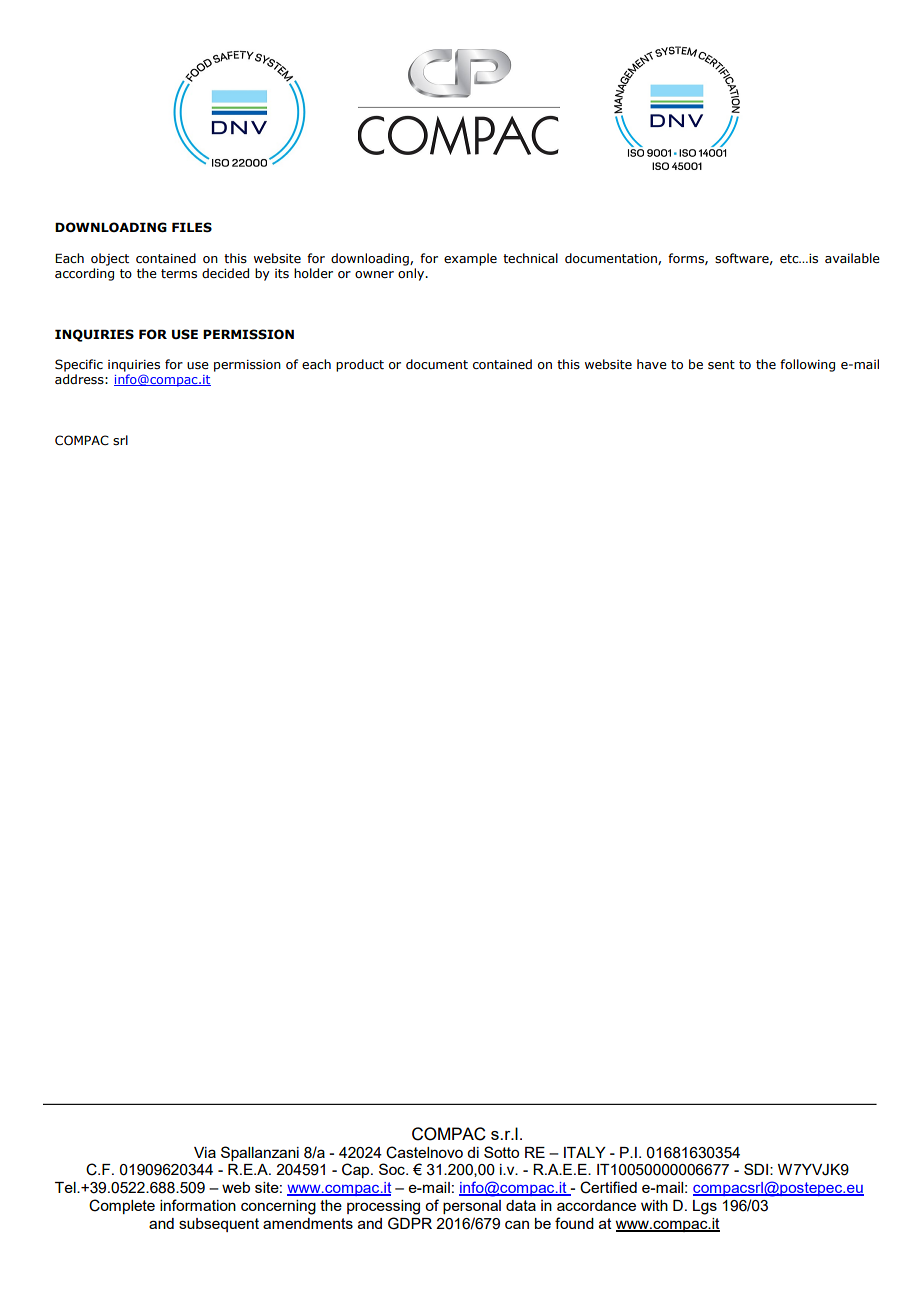 This screenshot has height=1308, width=924. I want to click on terms, so click(179, 273).
